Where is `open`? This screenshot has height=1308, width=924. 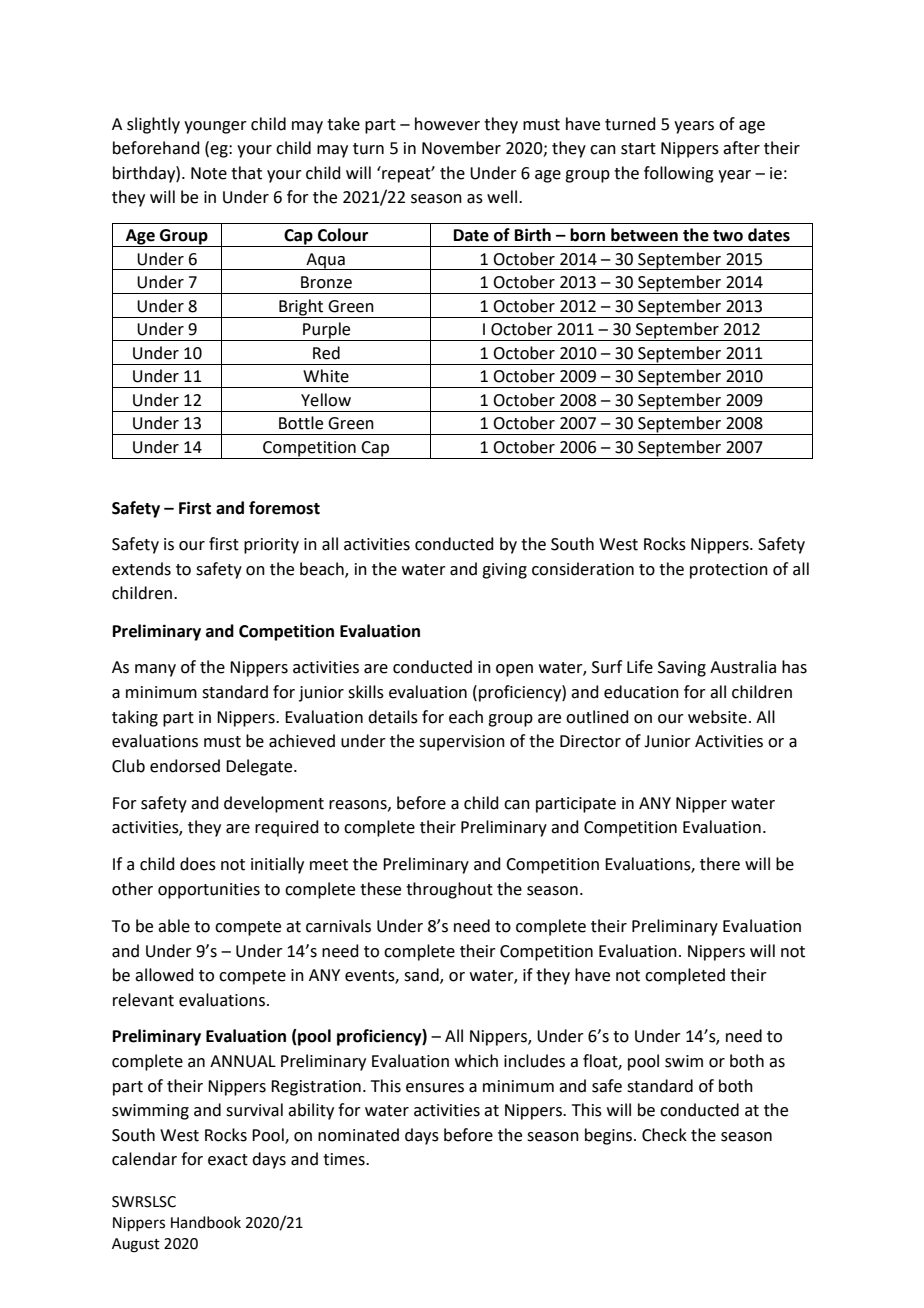
open is located at coordinates (514, 670).
